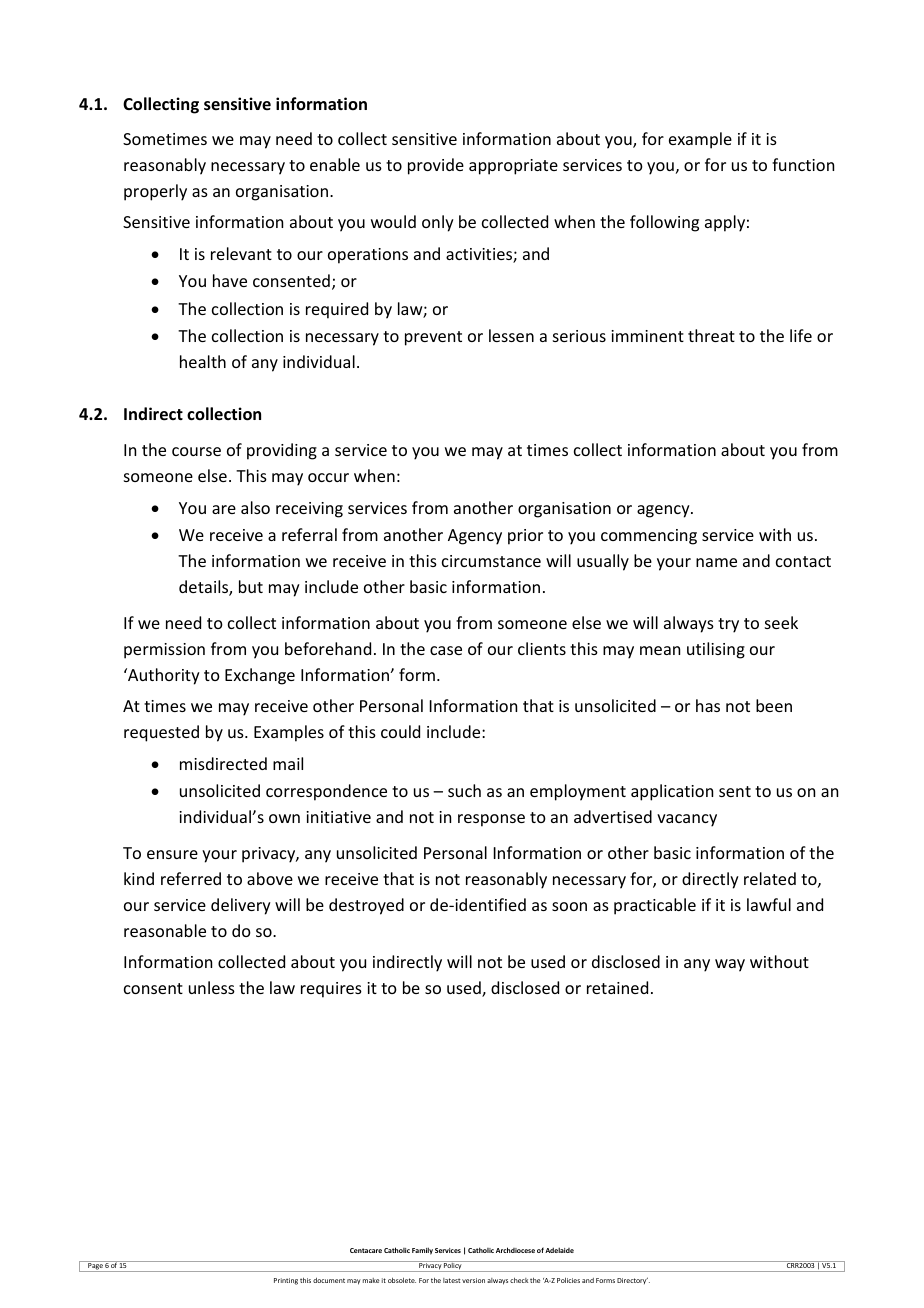 This screenshot has height=1308, width=924. What do you see at coordinates (223, 763) in the screenshot?
I see `misdirected` at bounding box center [223, 763].
